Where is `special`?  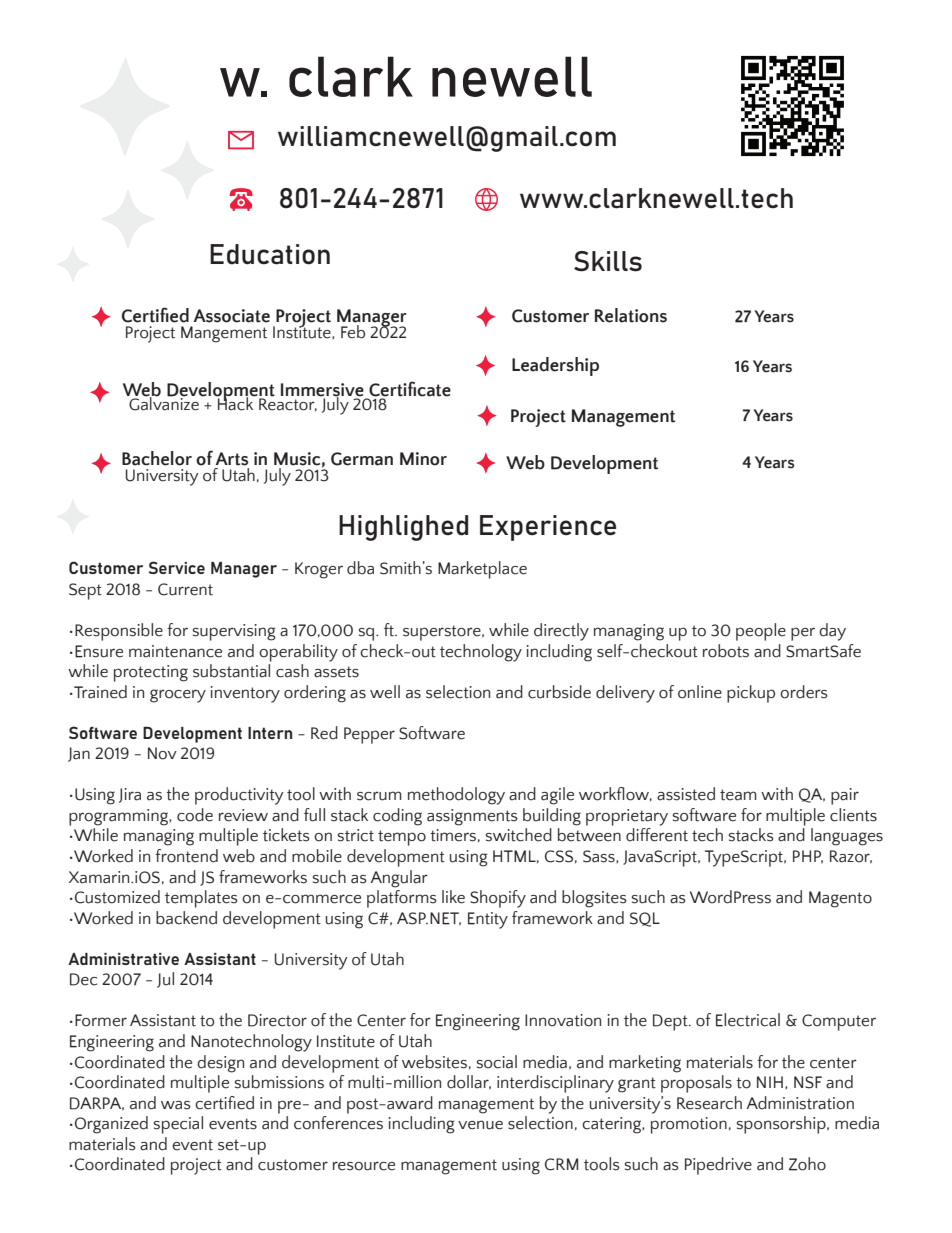 special is located at coordinates (178, 1125).
